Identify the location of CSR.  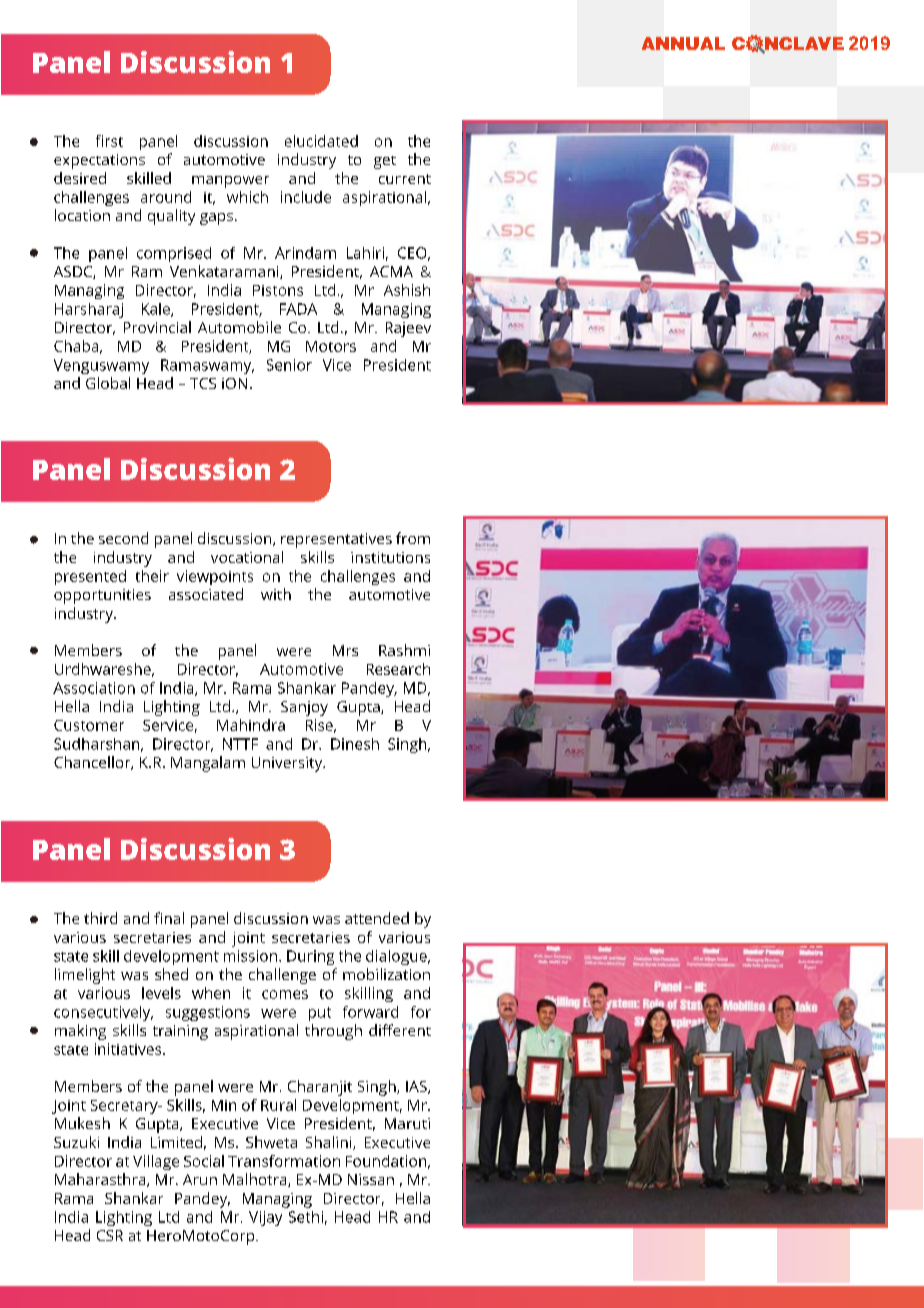
(110, 1235).
